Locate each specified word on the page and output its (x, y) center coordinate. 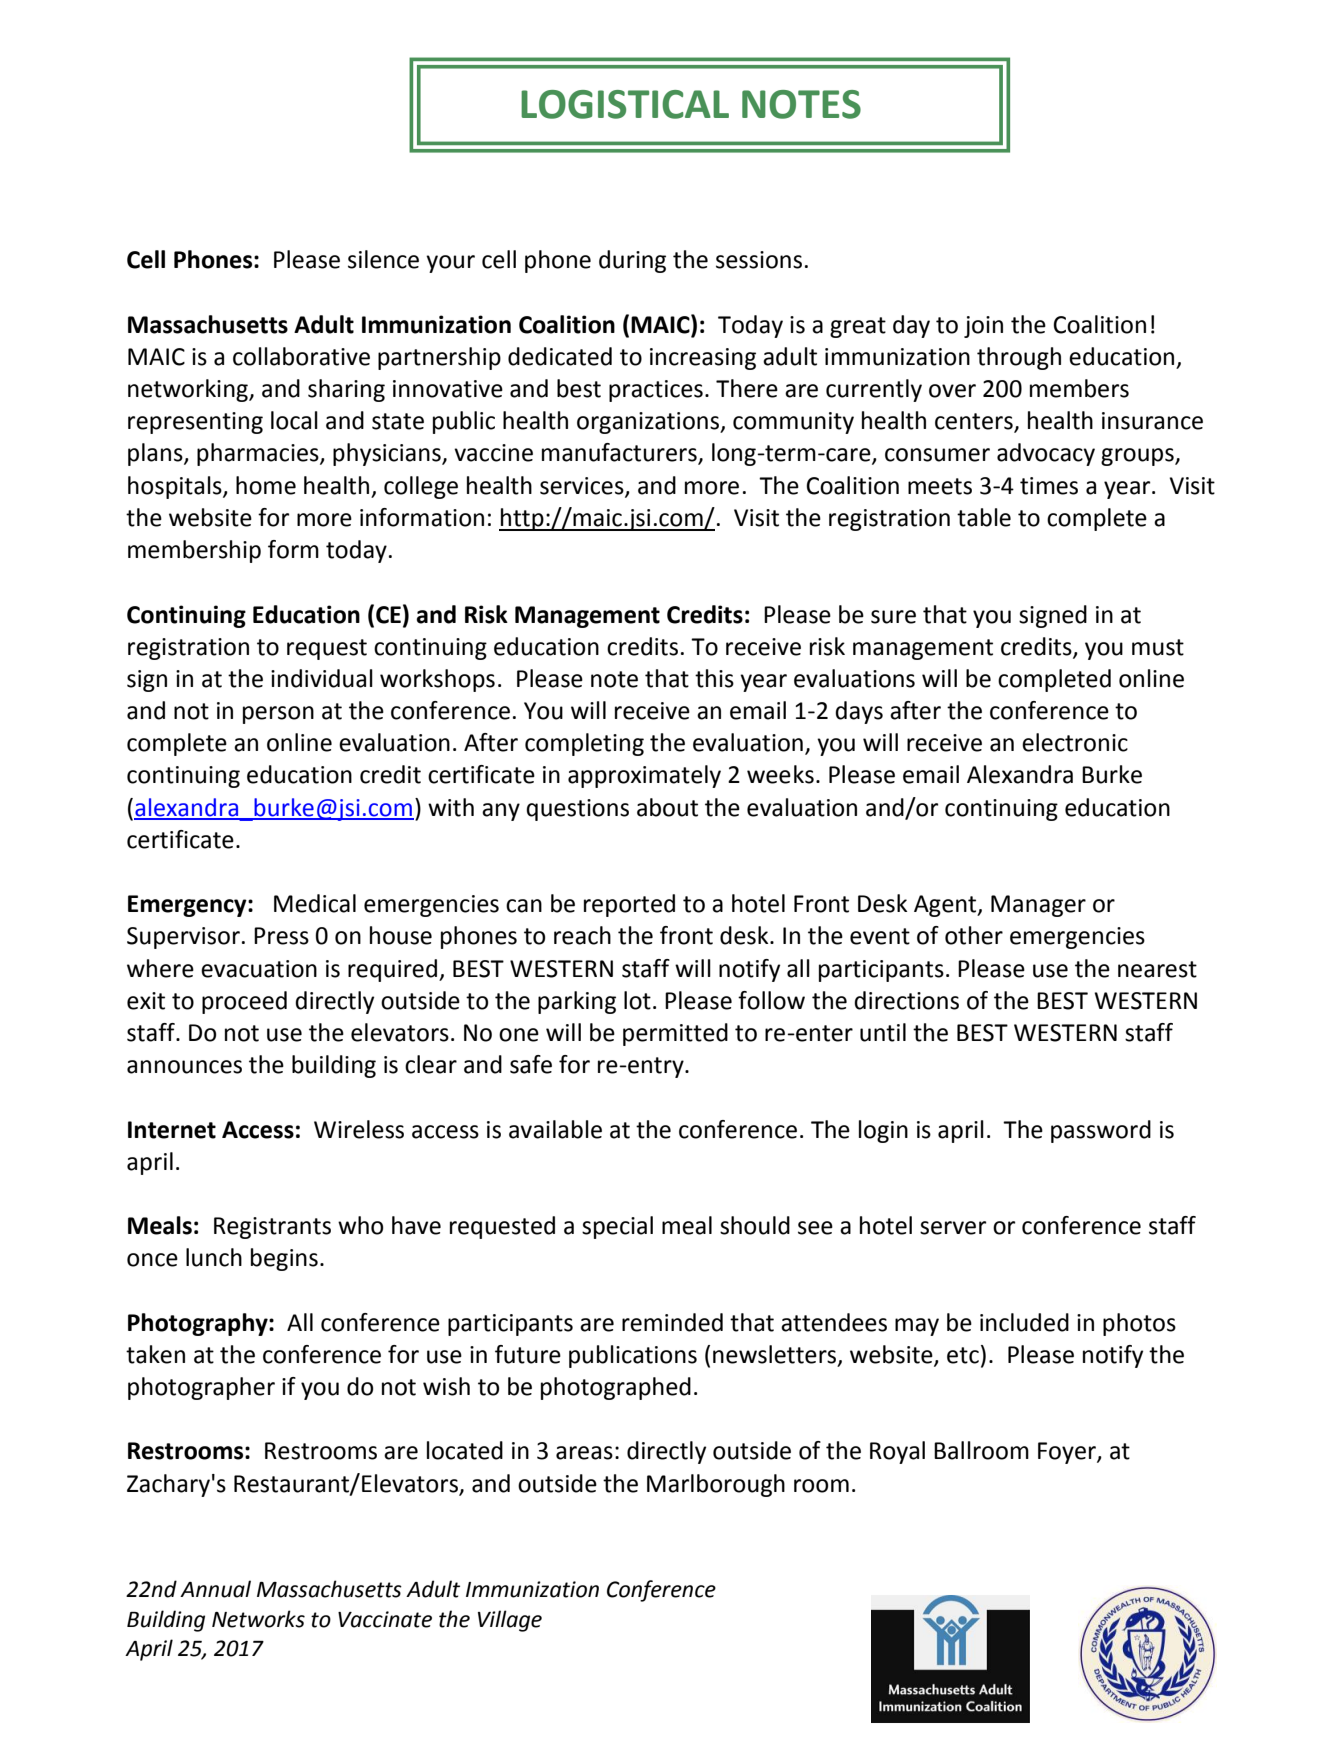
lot (637, 1000)
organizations (649, 423)
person (278, 715)
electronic (1075, 742)
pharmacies (259, 454)
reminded (672, 1322)
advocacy (1046, 454)
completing (584, 744)
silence (383, 259)
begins (284, 1259)
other (974, 935)
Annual (215, 1589)
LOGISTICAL (625, 104)
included (1024, 1322)
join (983, 327)
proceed (244, 1002)
